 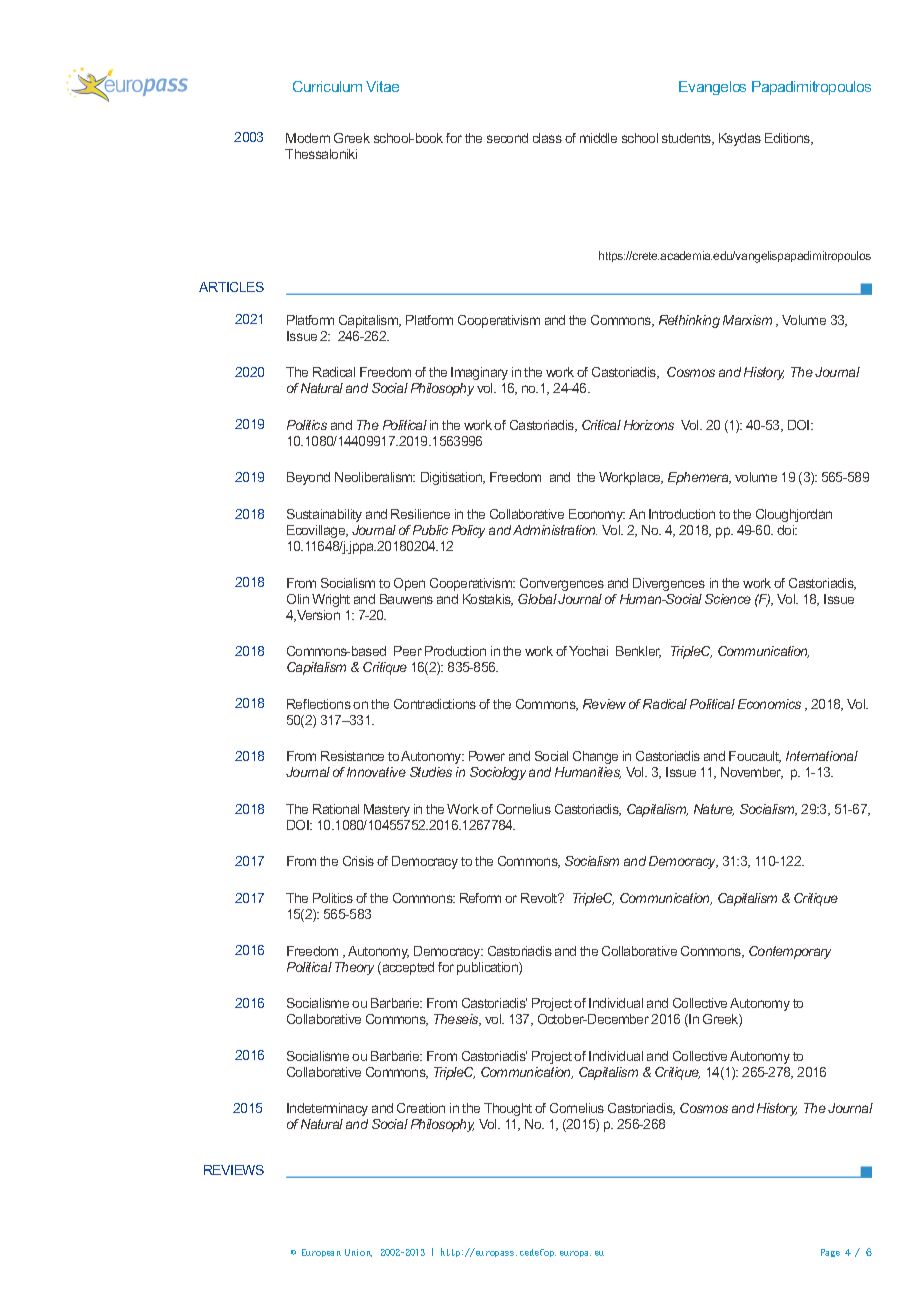 I want to click on November, so click(x=752, y=773).
